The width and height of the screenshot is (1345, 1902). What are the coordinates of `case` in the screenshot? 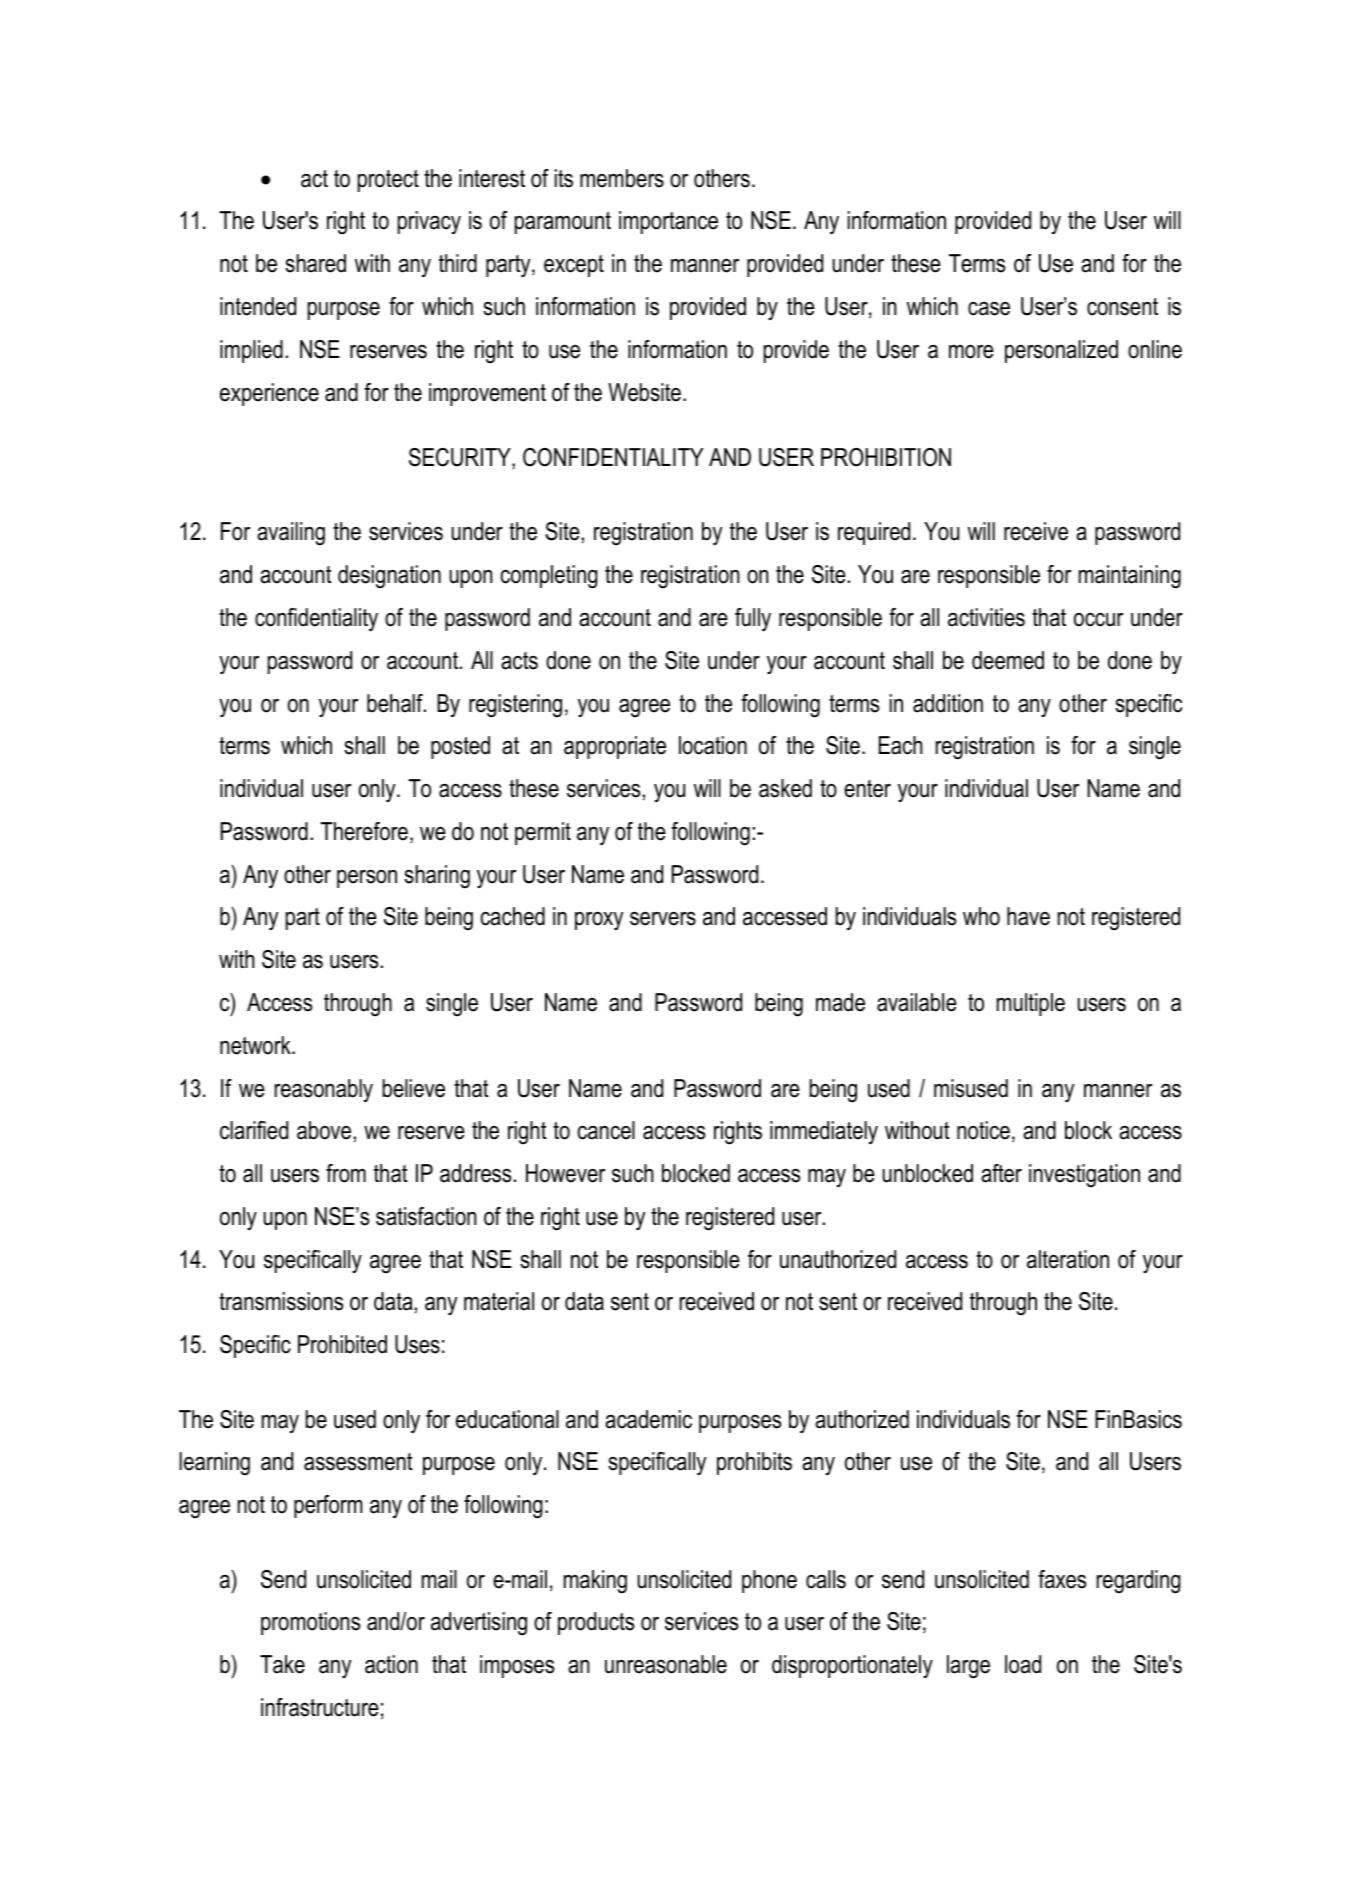 It's located at (989, 308).
